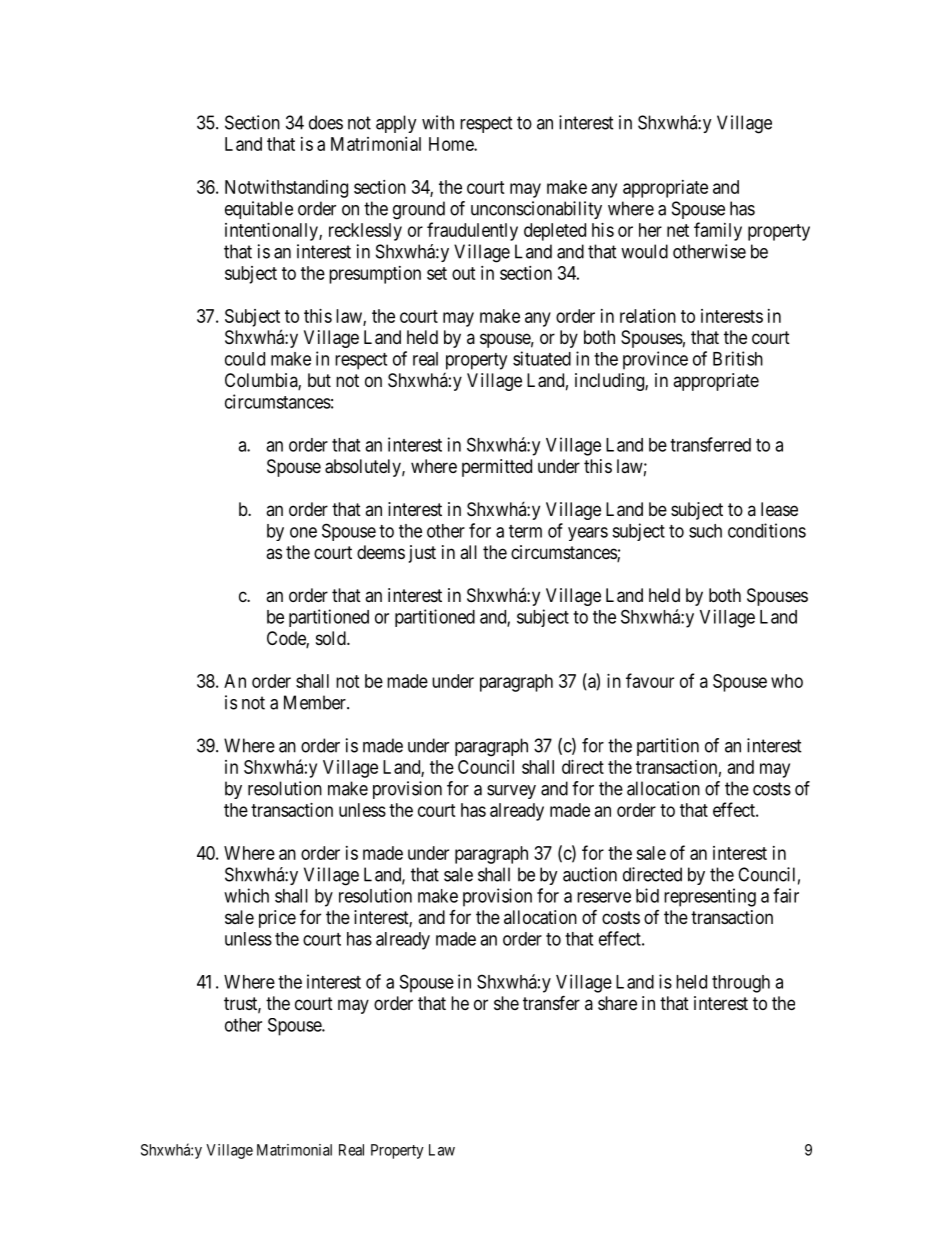 The image size is (952, 1233). What do you see at coordinates (718, 231) in the document?
I see `family` at bounding box center [718, 231].
